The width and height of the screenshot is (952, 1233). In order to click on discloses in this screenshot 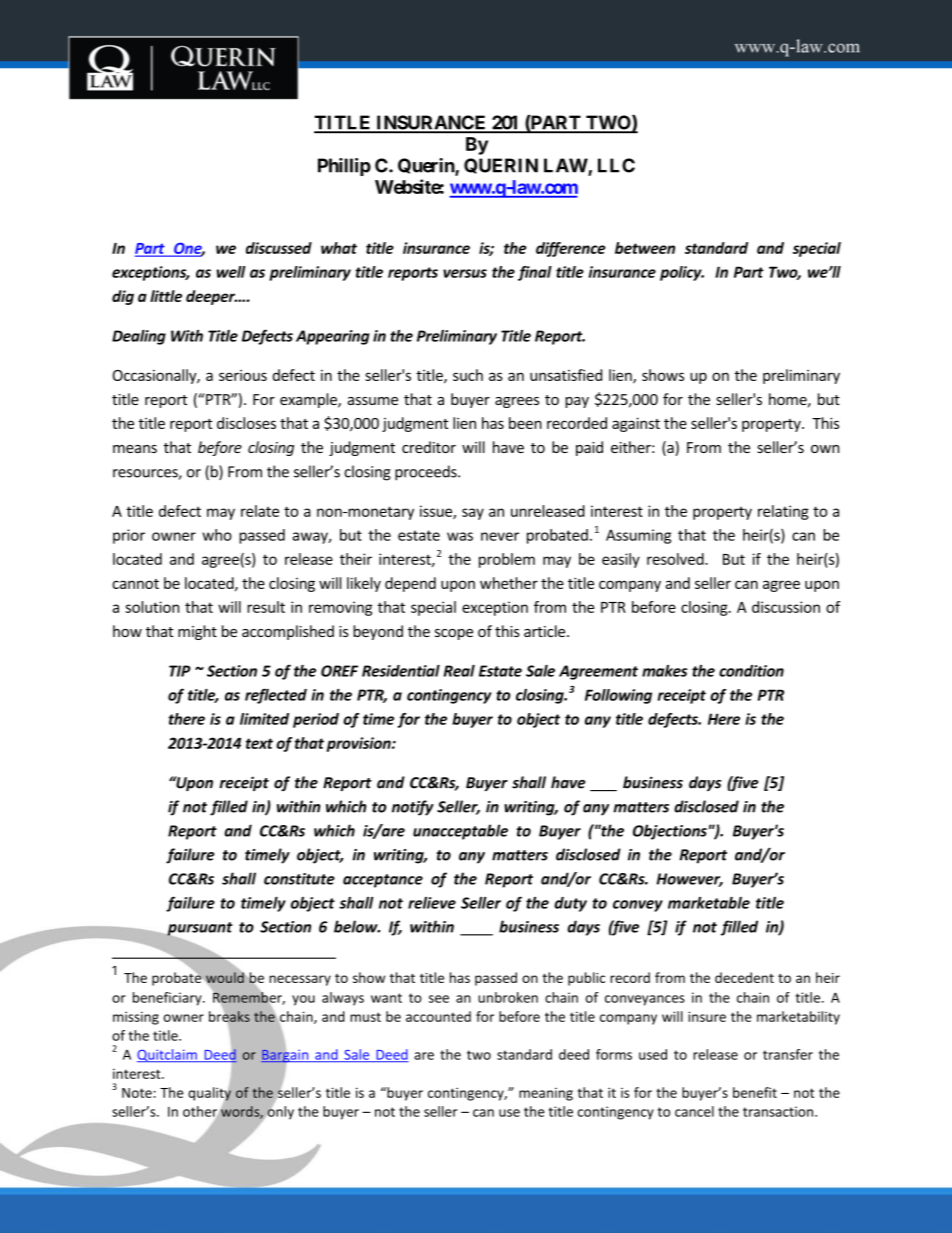, I will do `click(246, 423)`.
